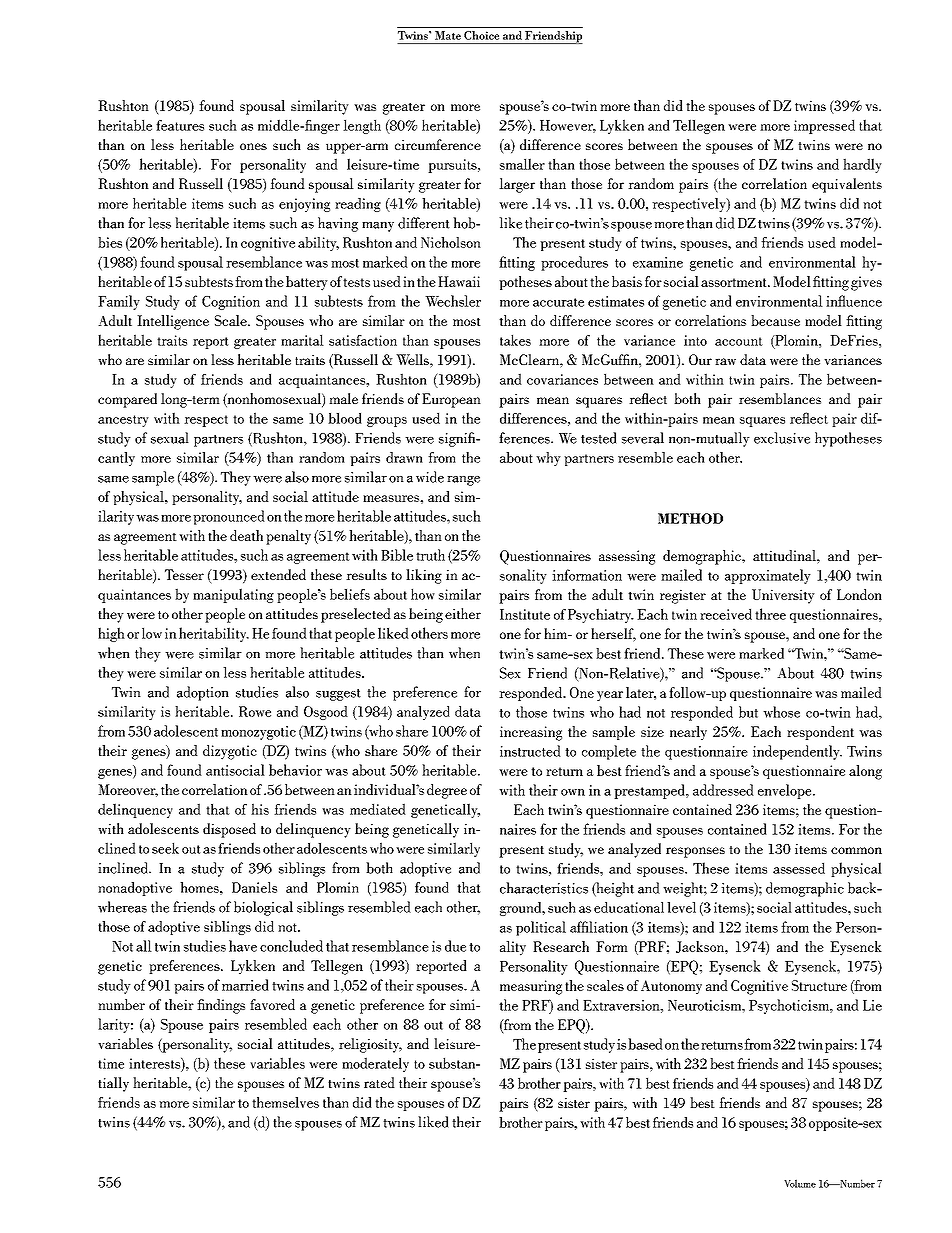 The image size is (952, 1233). What do you see at coordinates (285, 1102) in the screenshot?
I see `themselves` at bounding box center [285, 1102].
